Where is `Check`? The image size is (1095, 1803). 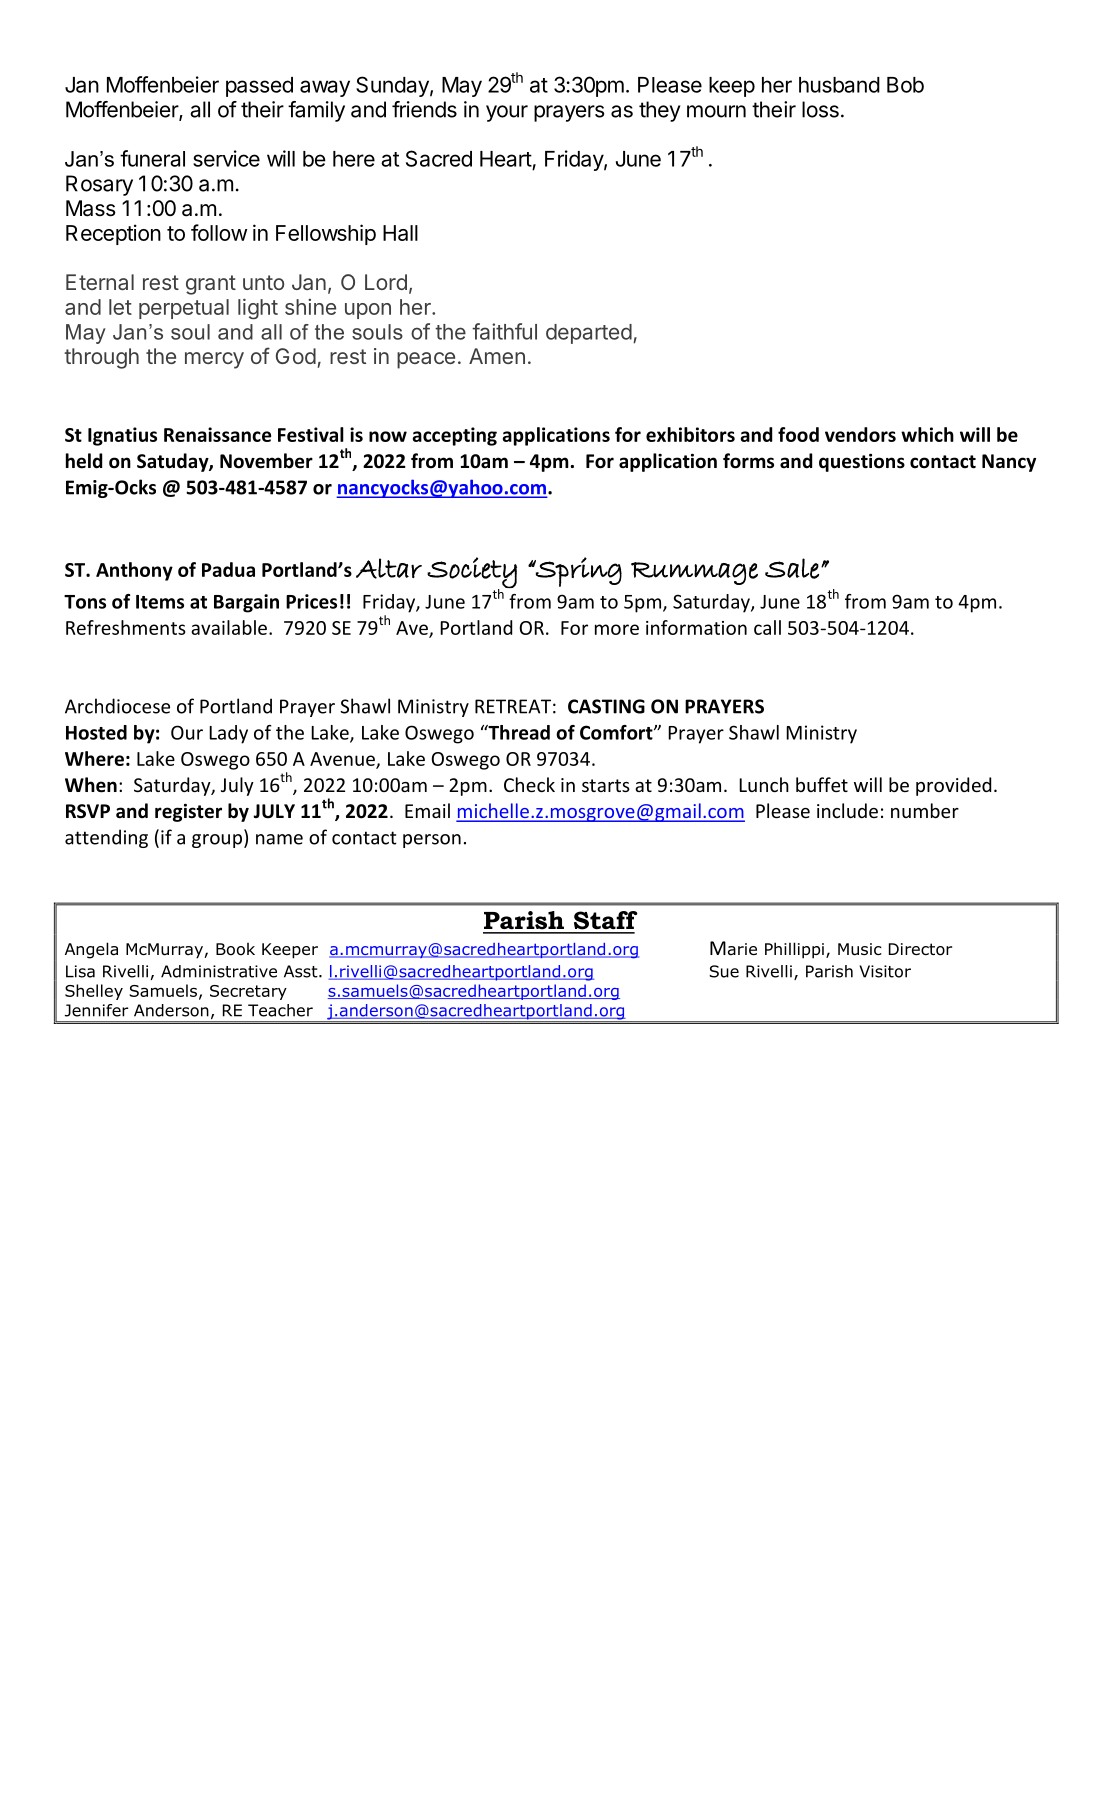 Check is located at coordinates (529, 784).
